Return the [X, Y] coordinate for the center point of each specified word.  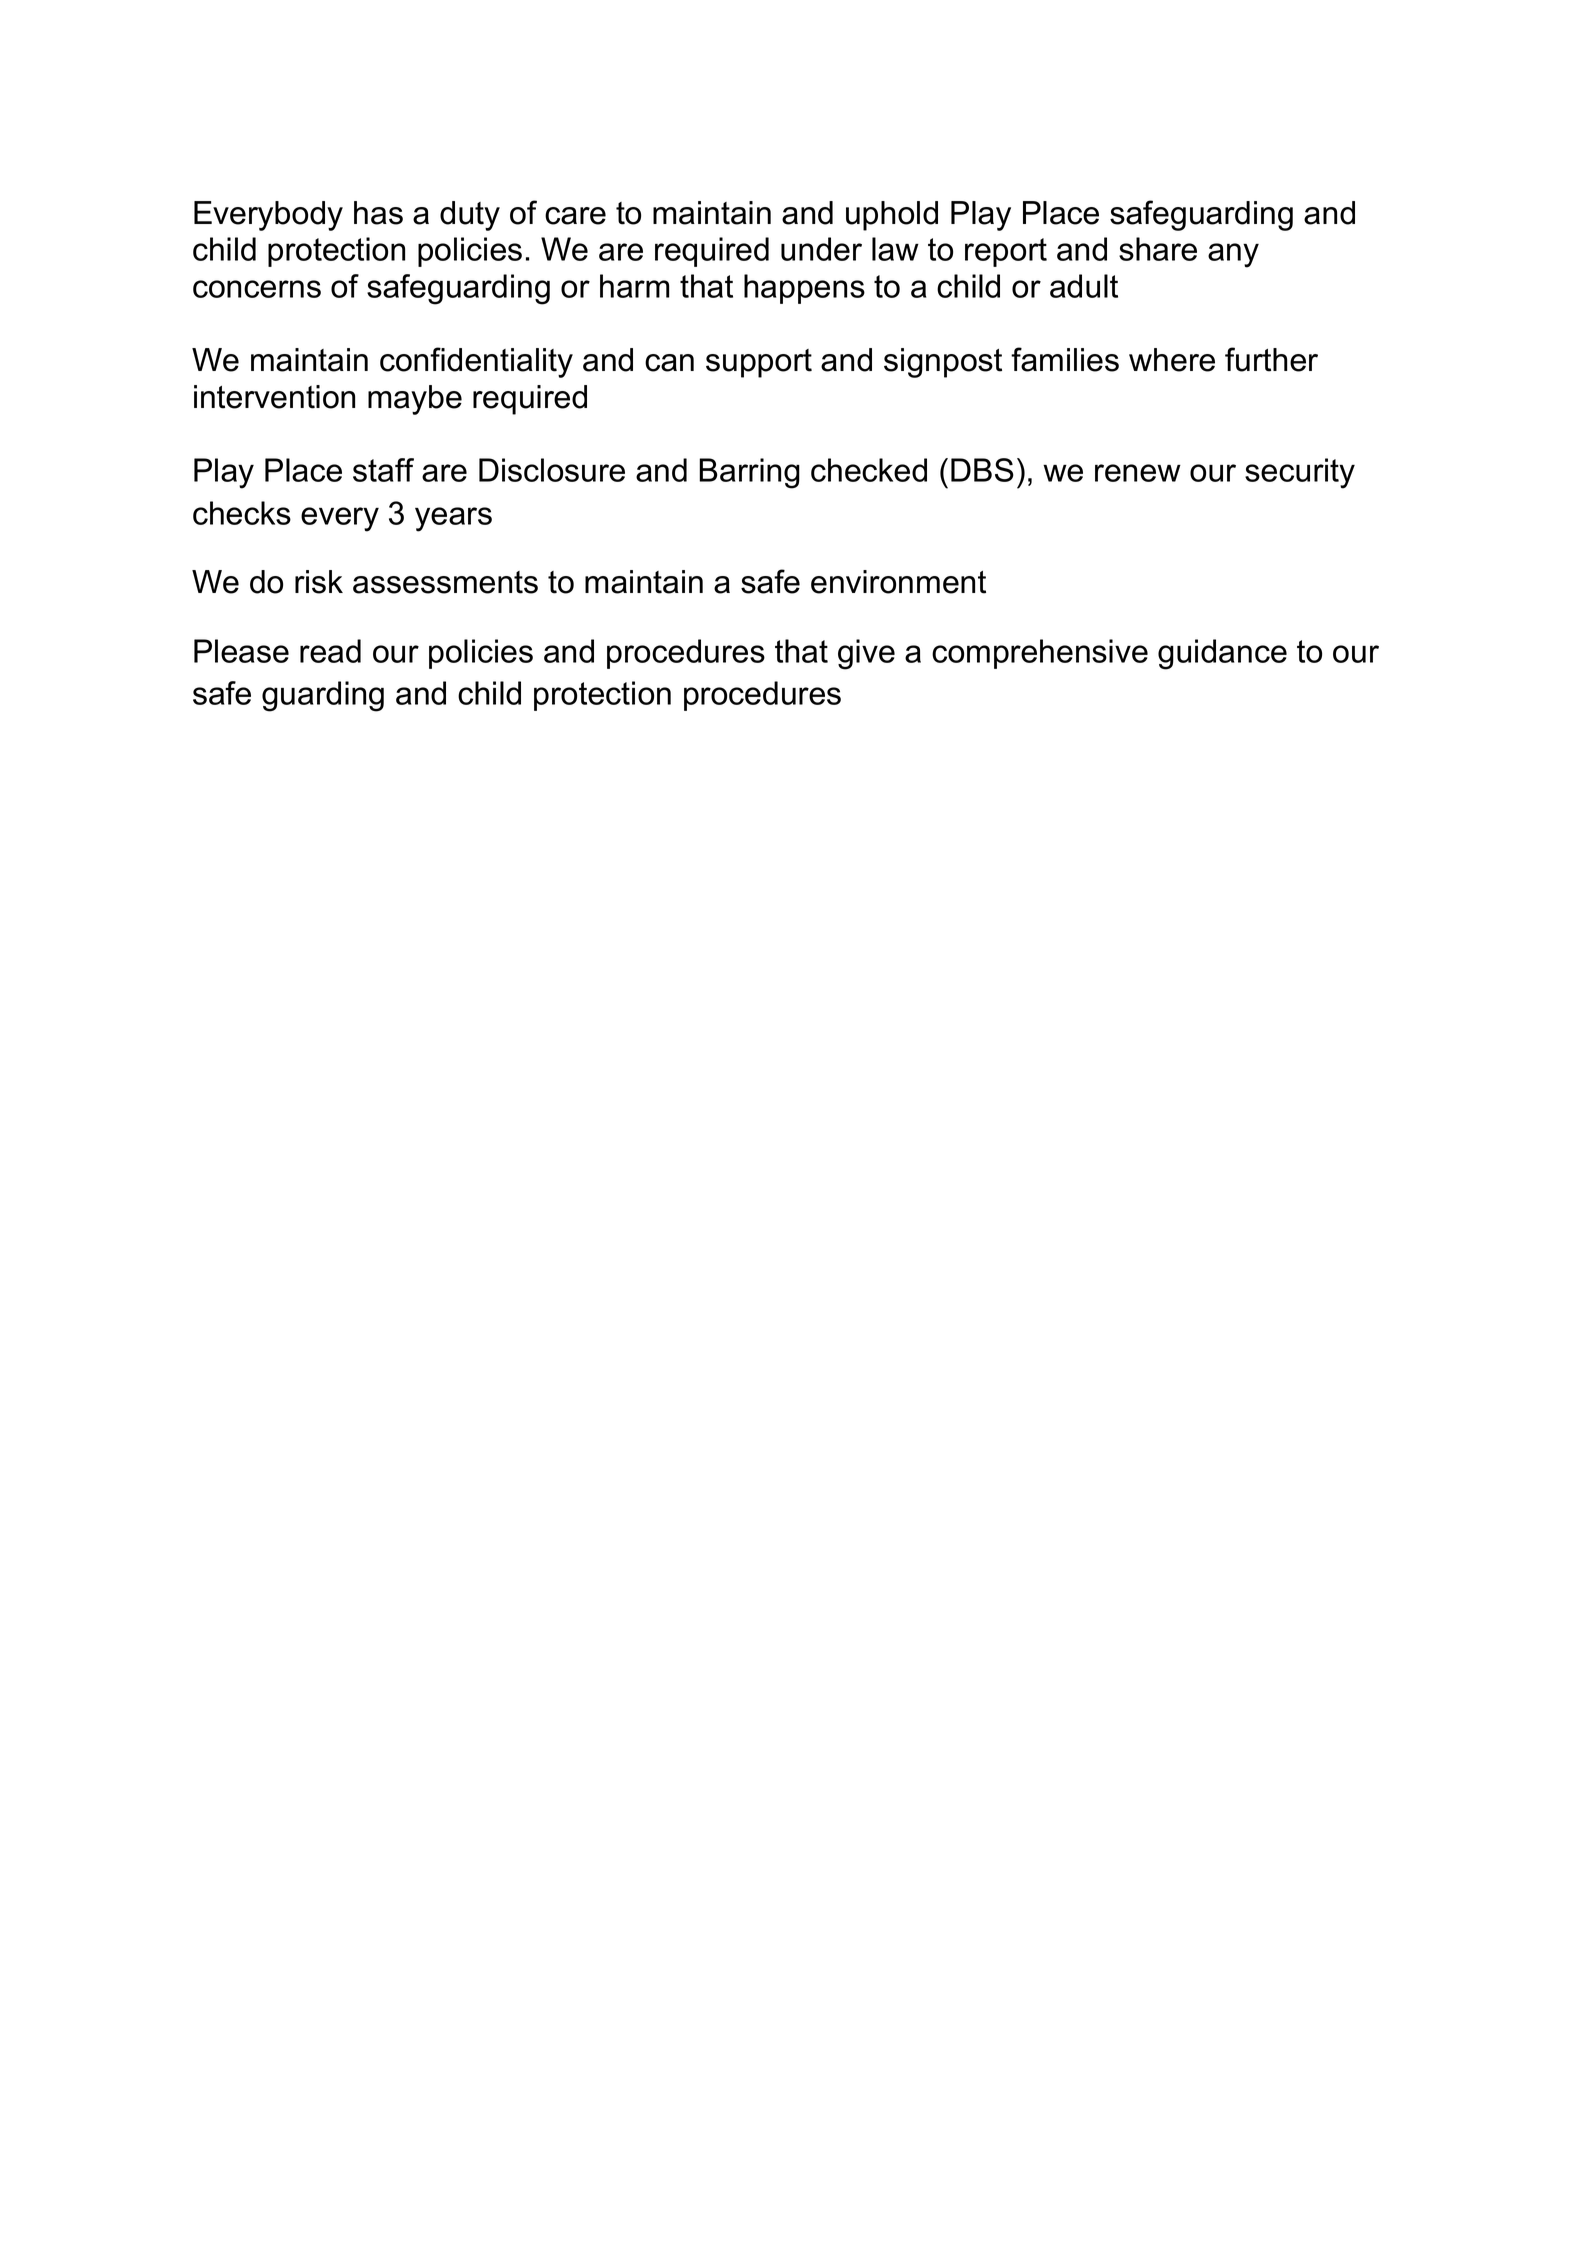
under [821, 249]
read [330, 651]
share [1158, 249]
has [378, 213]
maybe [415, 400]
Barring [749, 473]
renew [1138, 473]
